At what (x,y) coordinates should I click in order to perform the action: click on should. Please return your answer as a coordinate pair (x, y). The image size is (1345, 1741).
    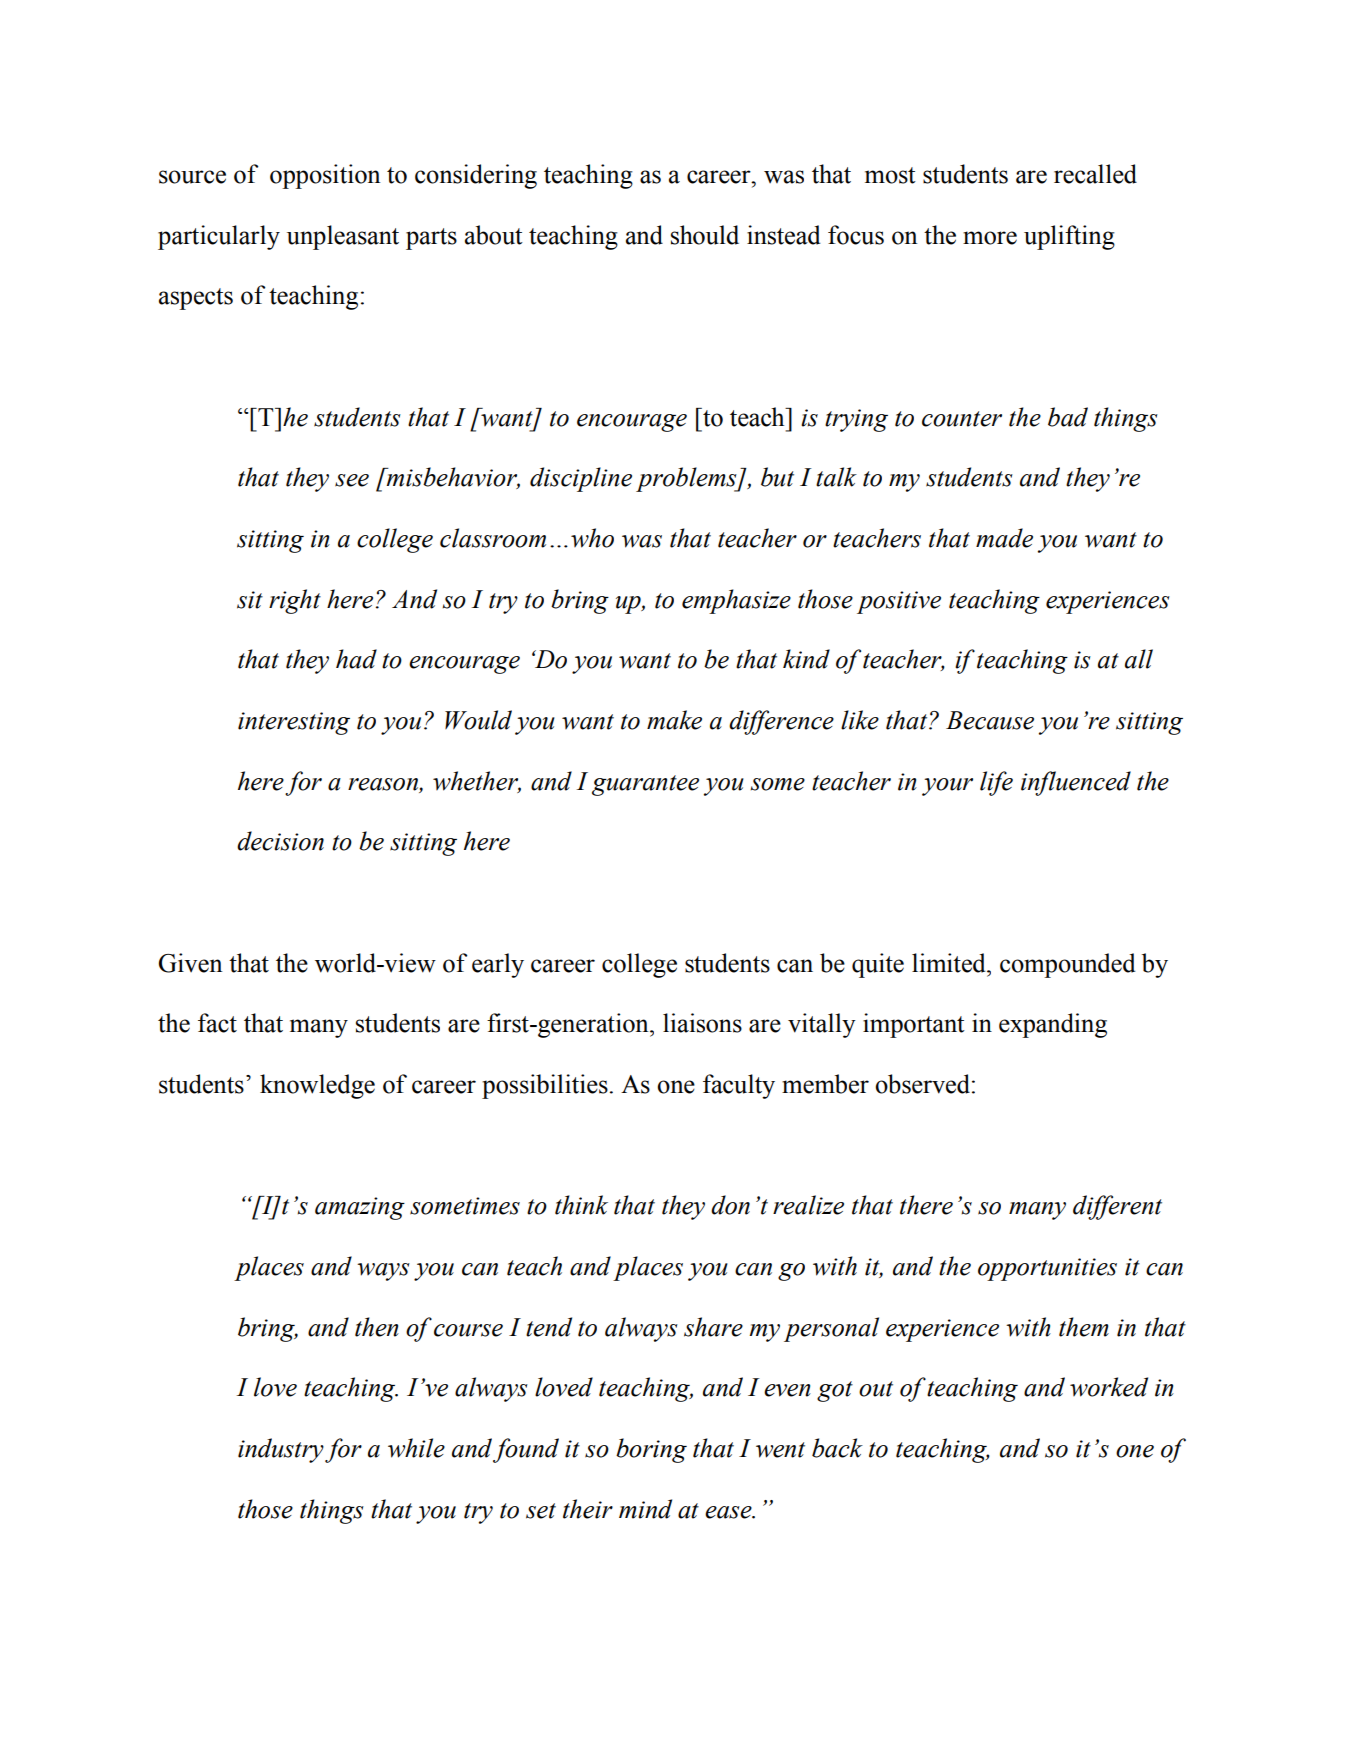
    Looking at the image, I should click on (705, 235).
